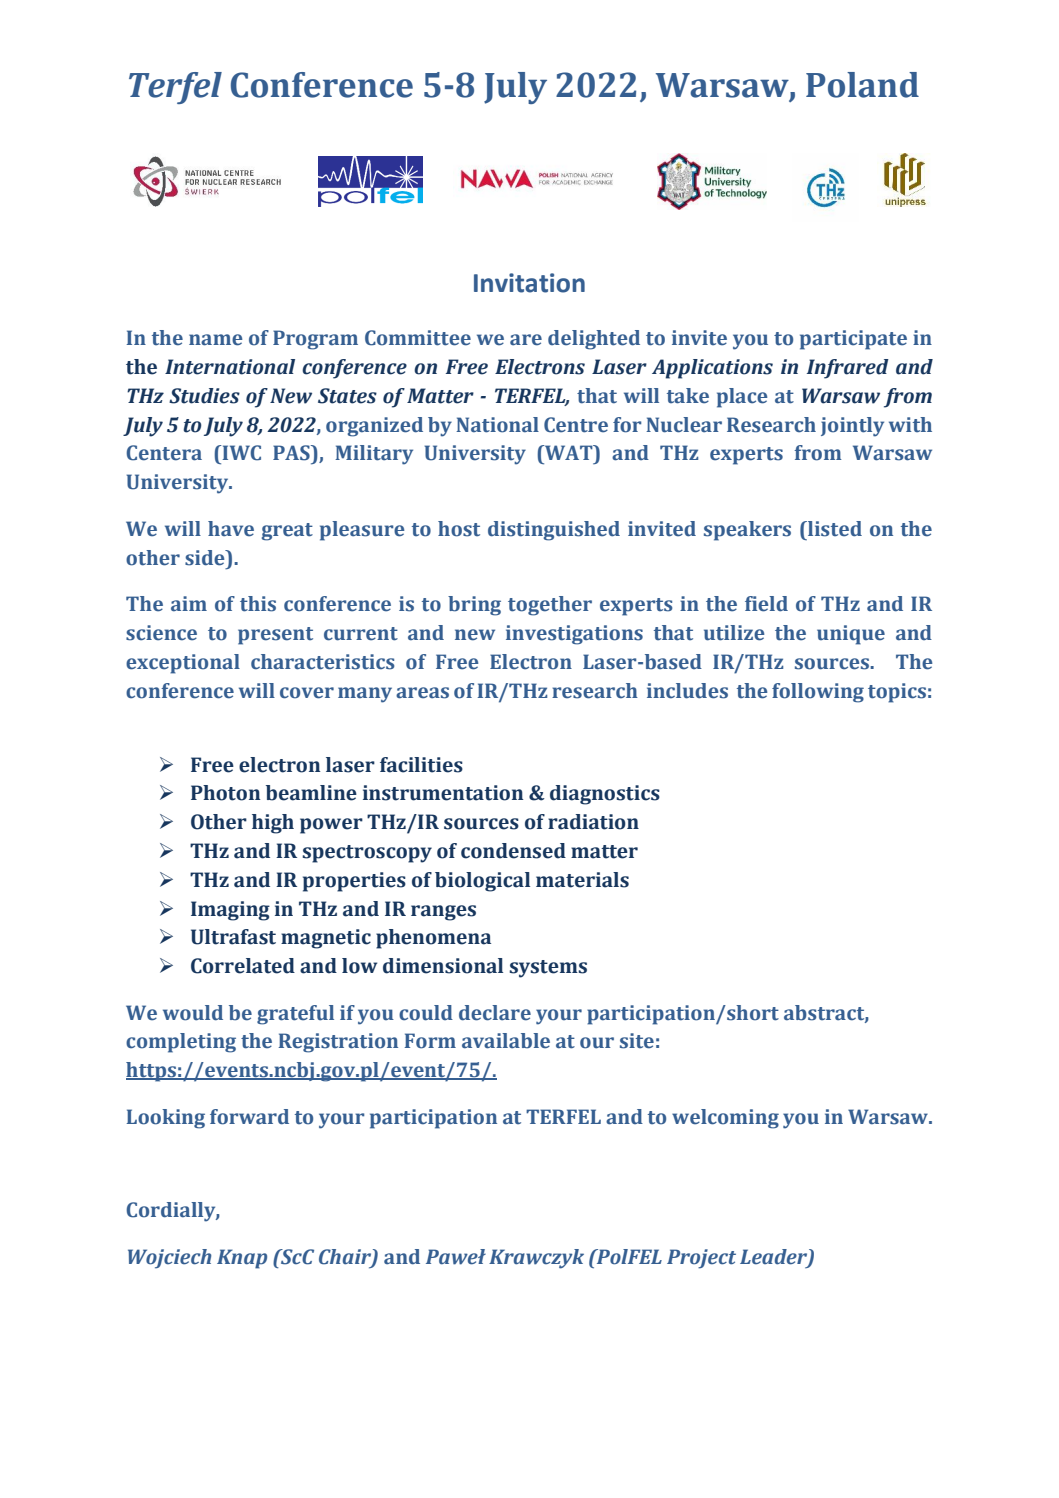  I want to click on Invitation, so click(529, 283).
